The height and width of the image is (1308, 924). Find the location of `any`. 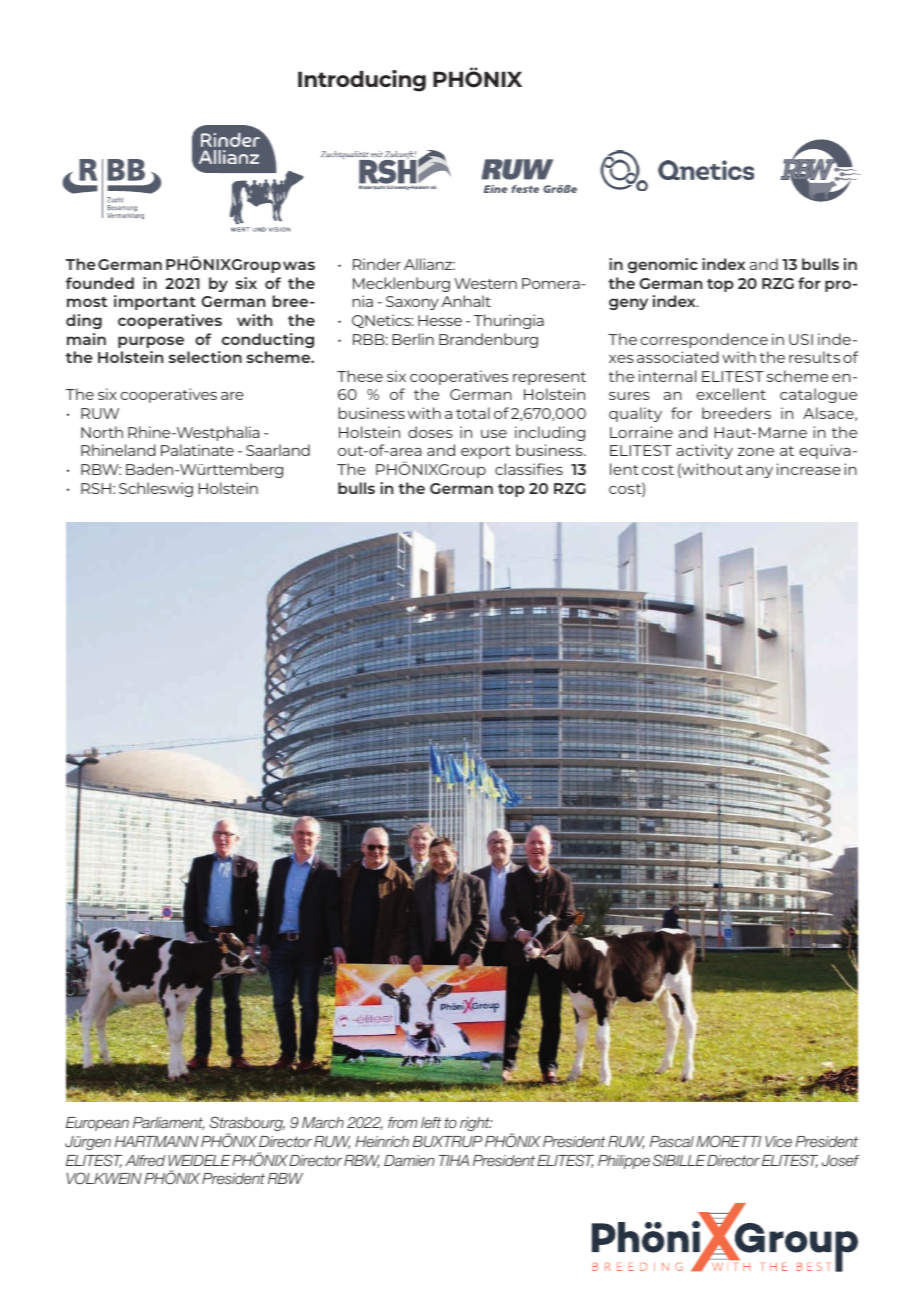

any is located at coordinates (759, 472).
